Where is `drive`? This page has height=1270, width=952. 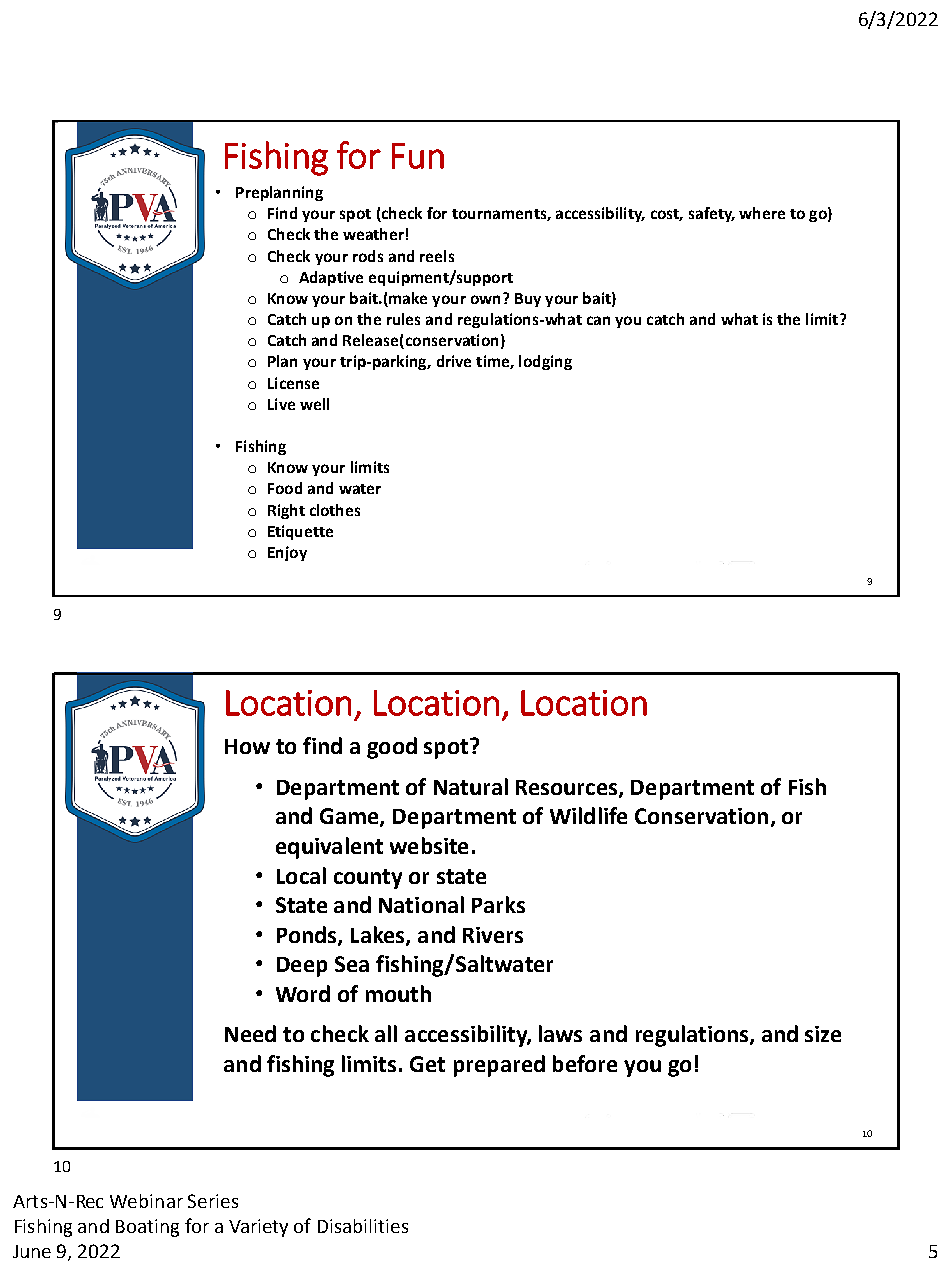
drive is located at coordinates (454, 361).
